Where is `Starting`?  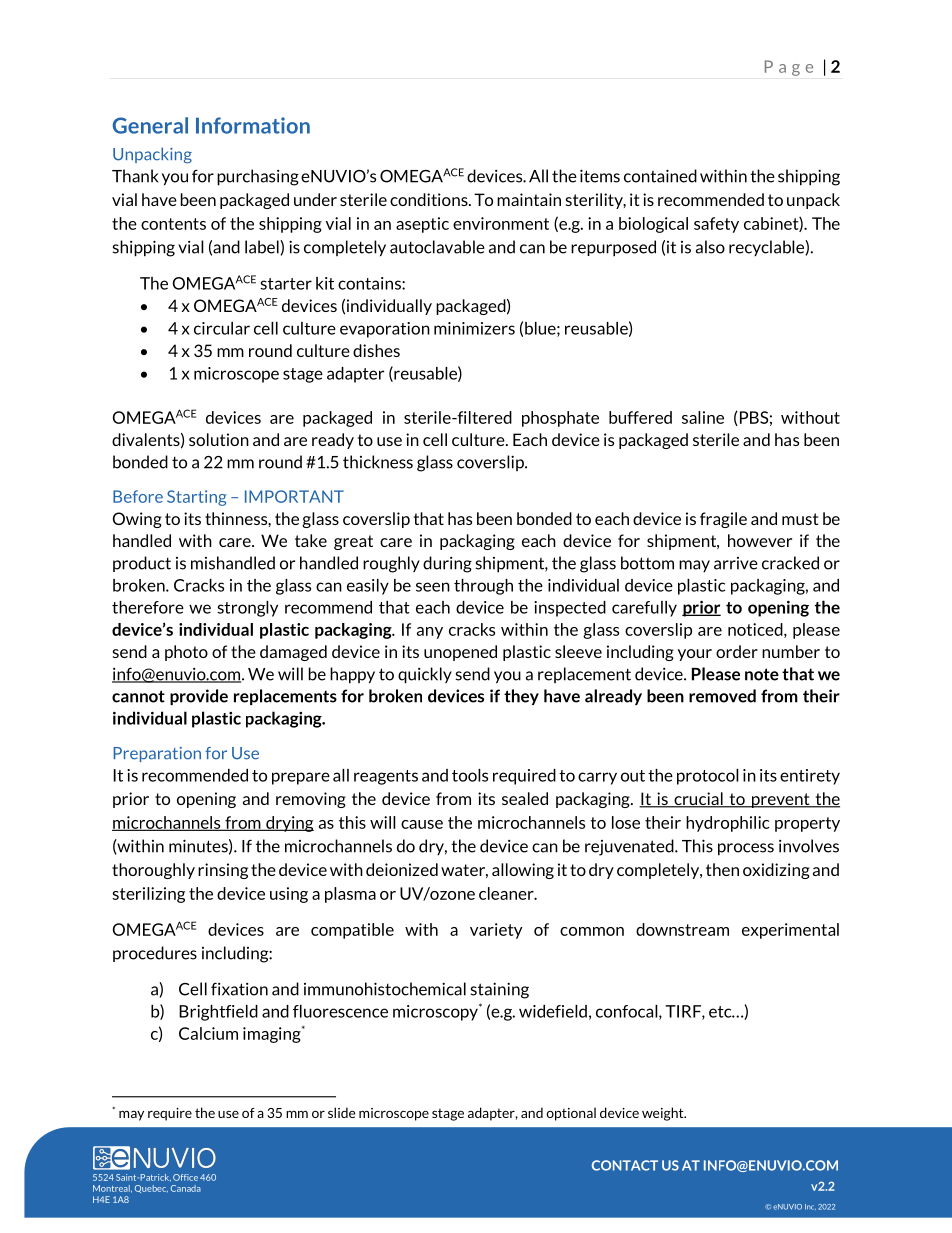
Starting is located at coordinates (196, 498).
